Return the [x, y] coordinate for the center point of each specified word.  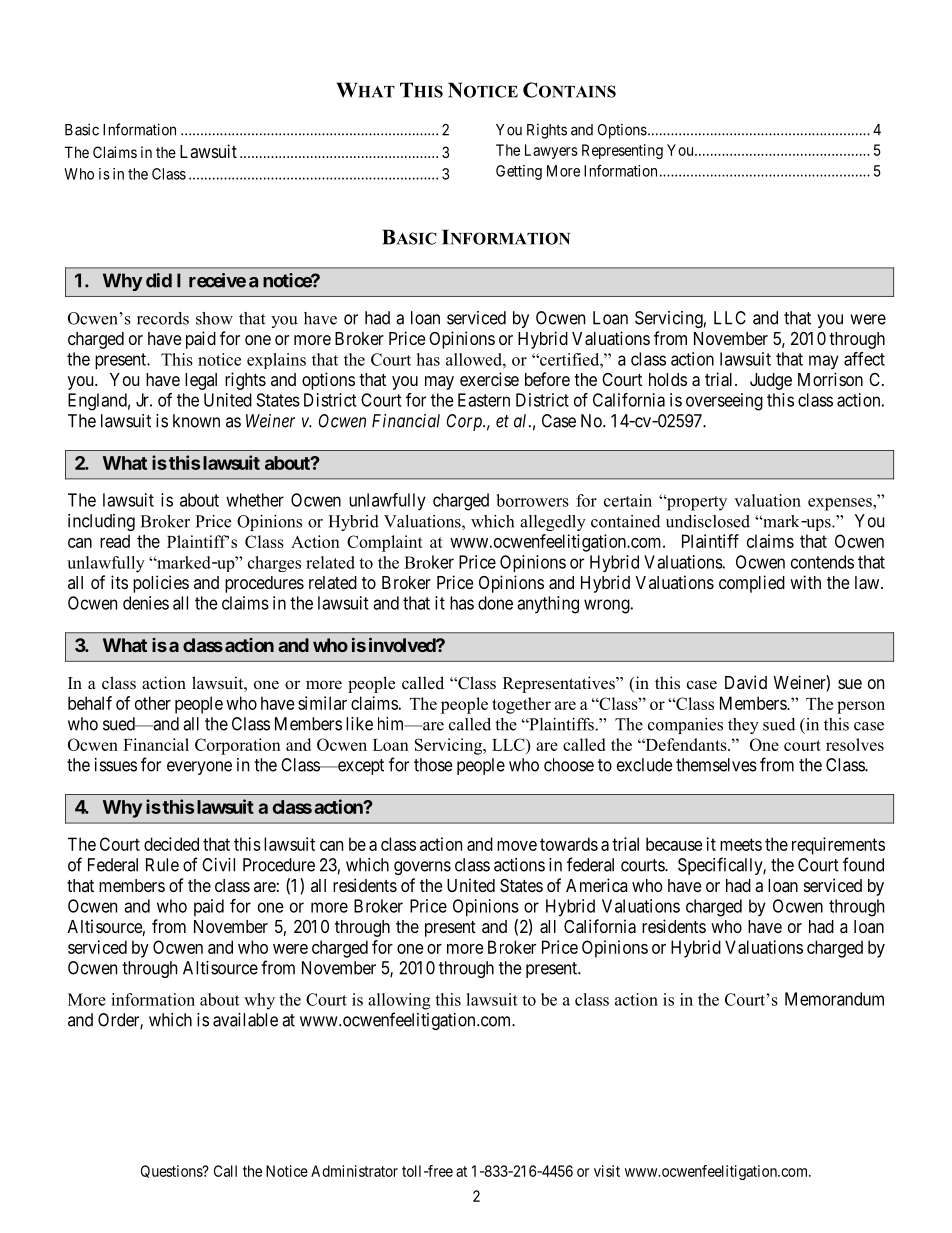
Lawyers [551, 151]
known [196, 421]
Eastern [484, 400]
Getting [519, 172]
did [159, 280]
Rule [162, 865]
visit [607, 1171]
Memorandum [834, 999]
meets [741, 844]
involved [403, 644]
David [746, 682]
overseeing [724, 402]
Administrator [354, 1171]
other [153, 703]
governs [422, 868]
